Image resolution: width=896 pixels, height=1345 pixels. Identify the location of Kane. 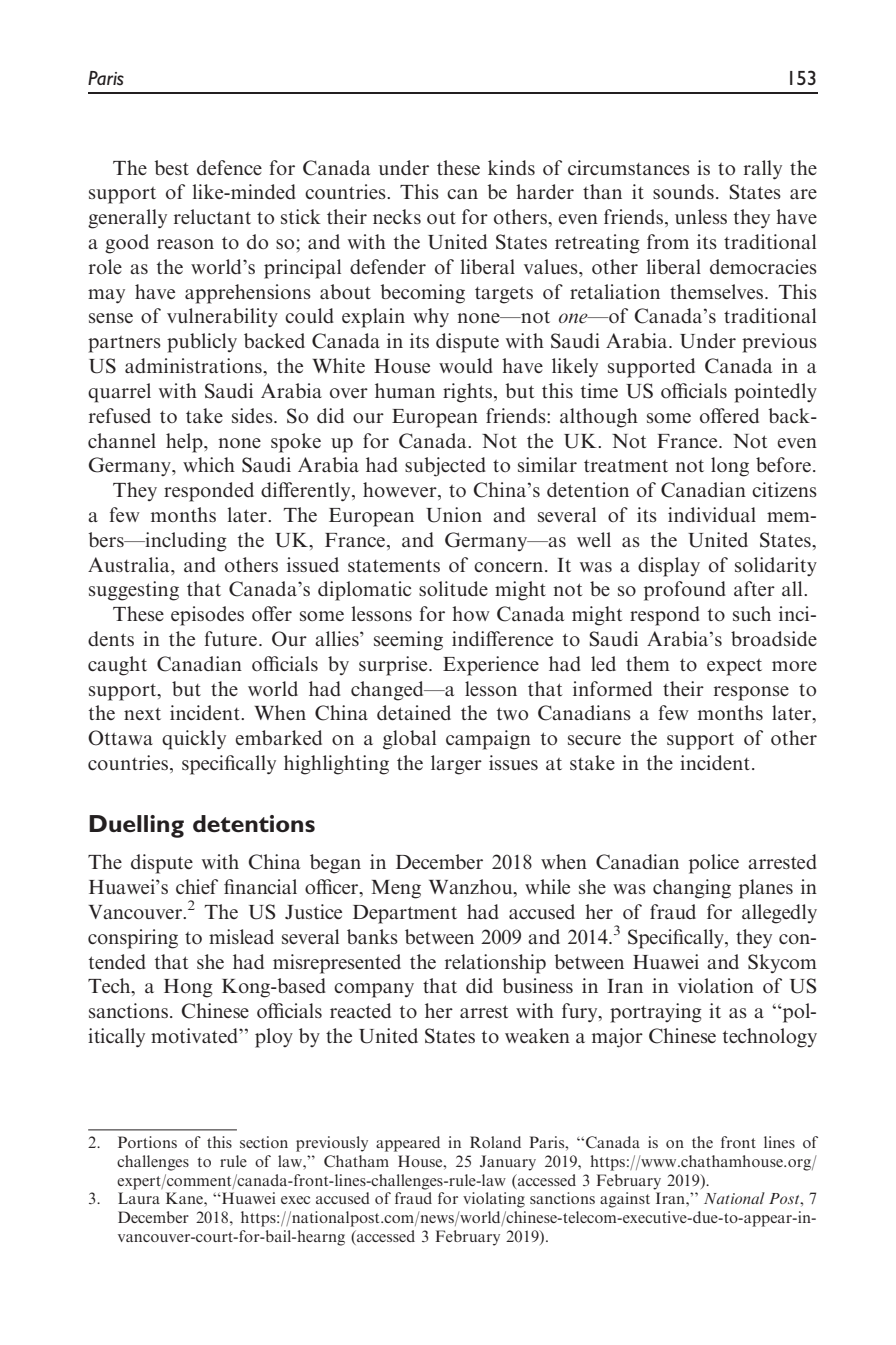
(185, 1198).
